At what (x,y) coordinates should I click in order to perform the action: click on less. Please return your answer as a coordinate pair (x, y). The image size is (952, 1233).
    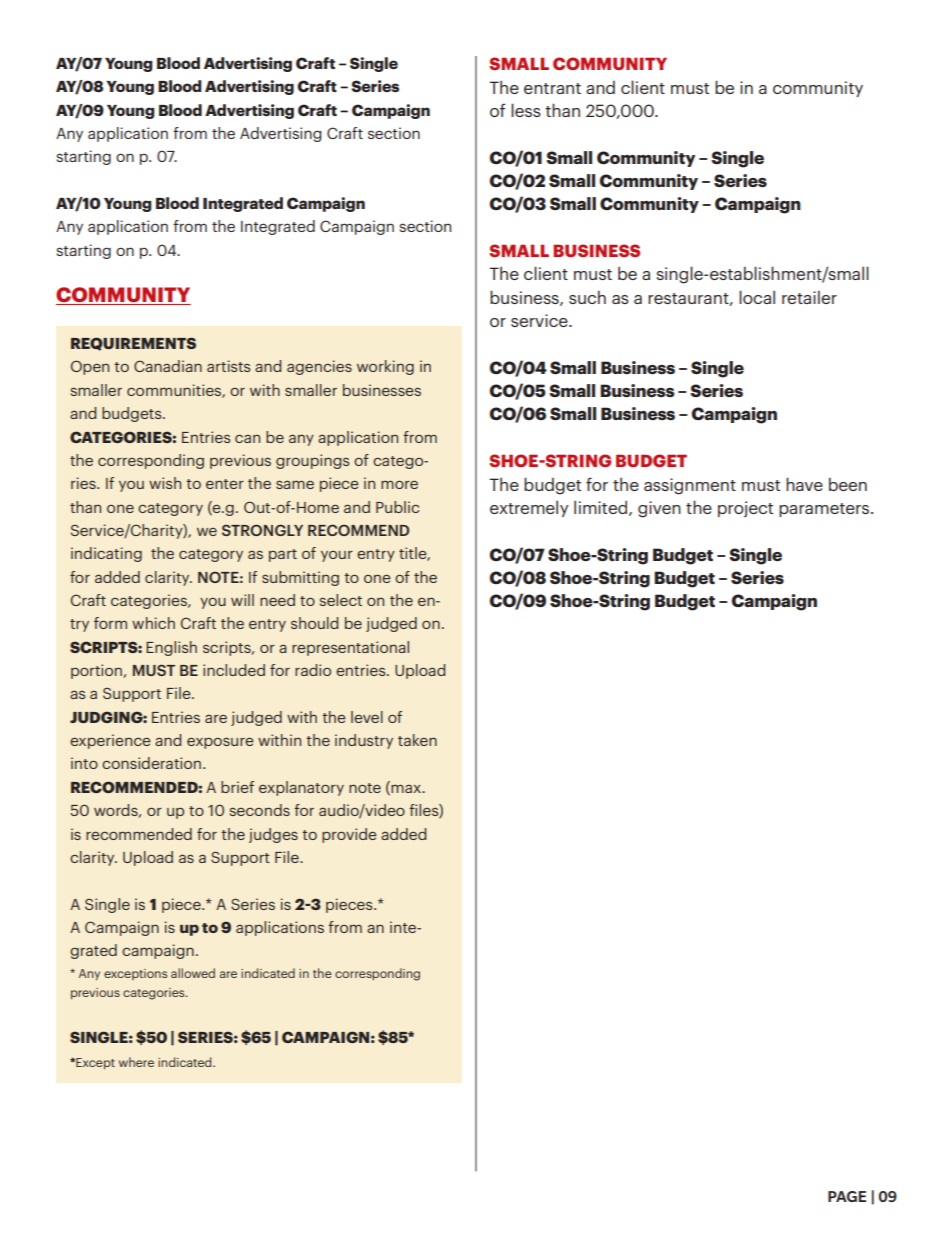
    Looking at the image, I should click on (526, 110).
